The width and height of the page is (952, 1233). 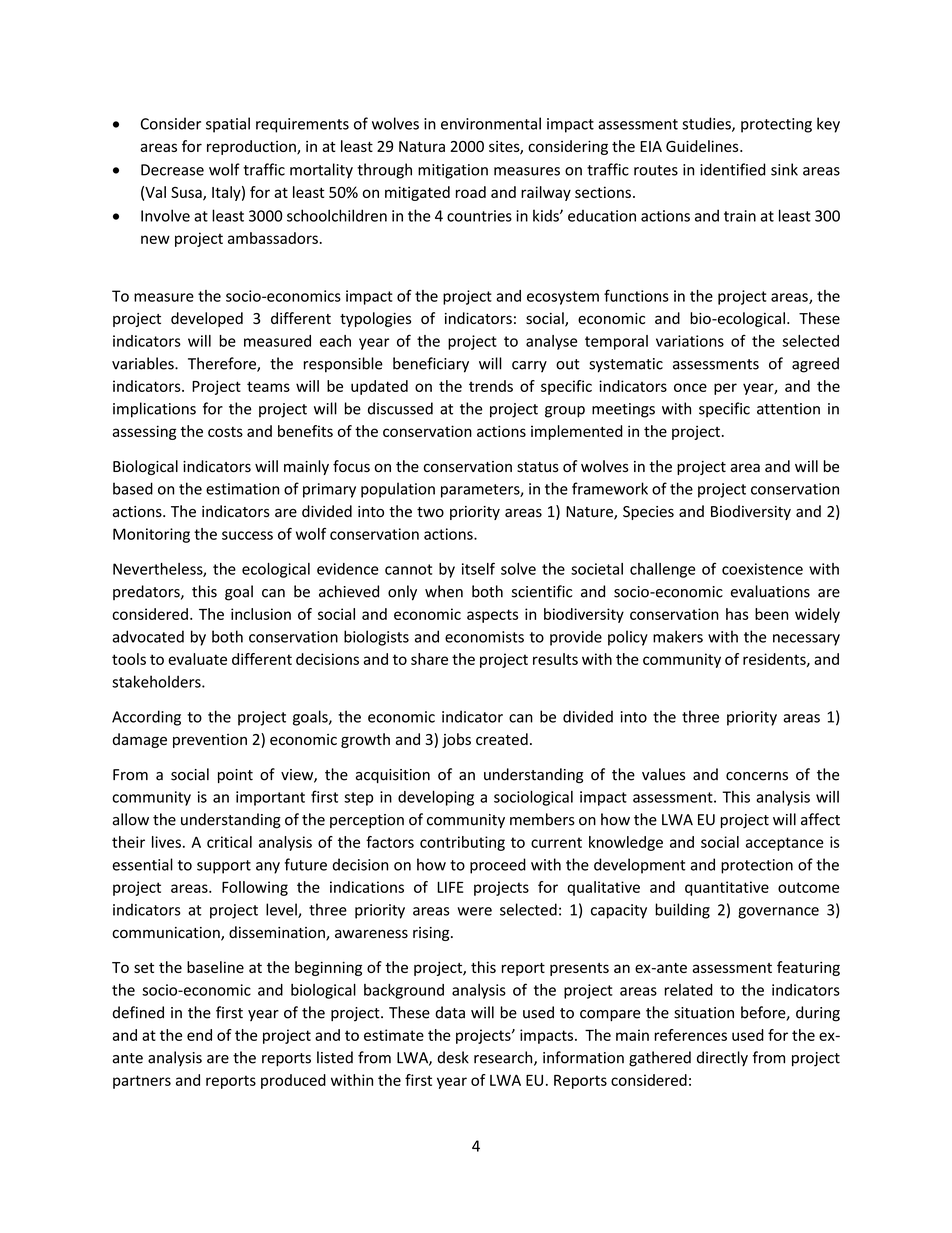 I want to click on status, so click(x=538, y=467).
